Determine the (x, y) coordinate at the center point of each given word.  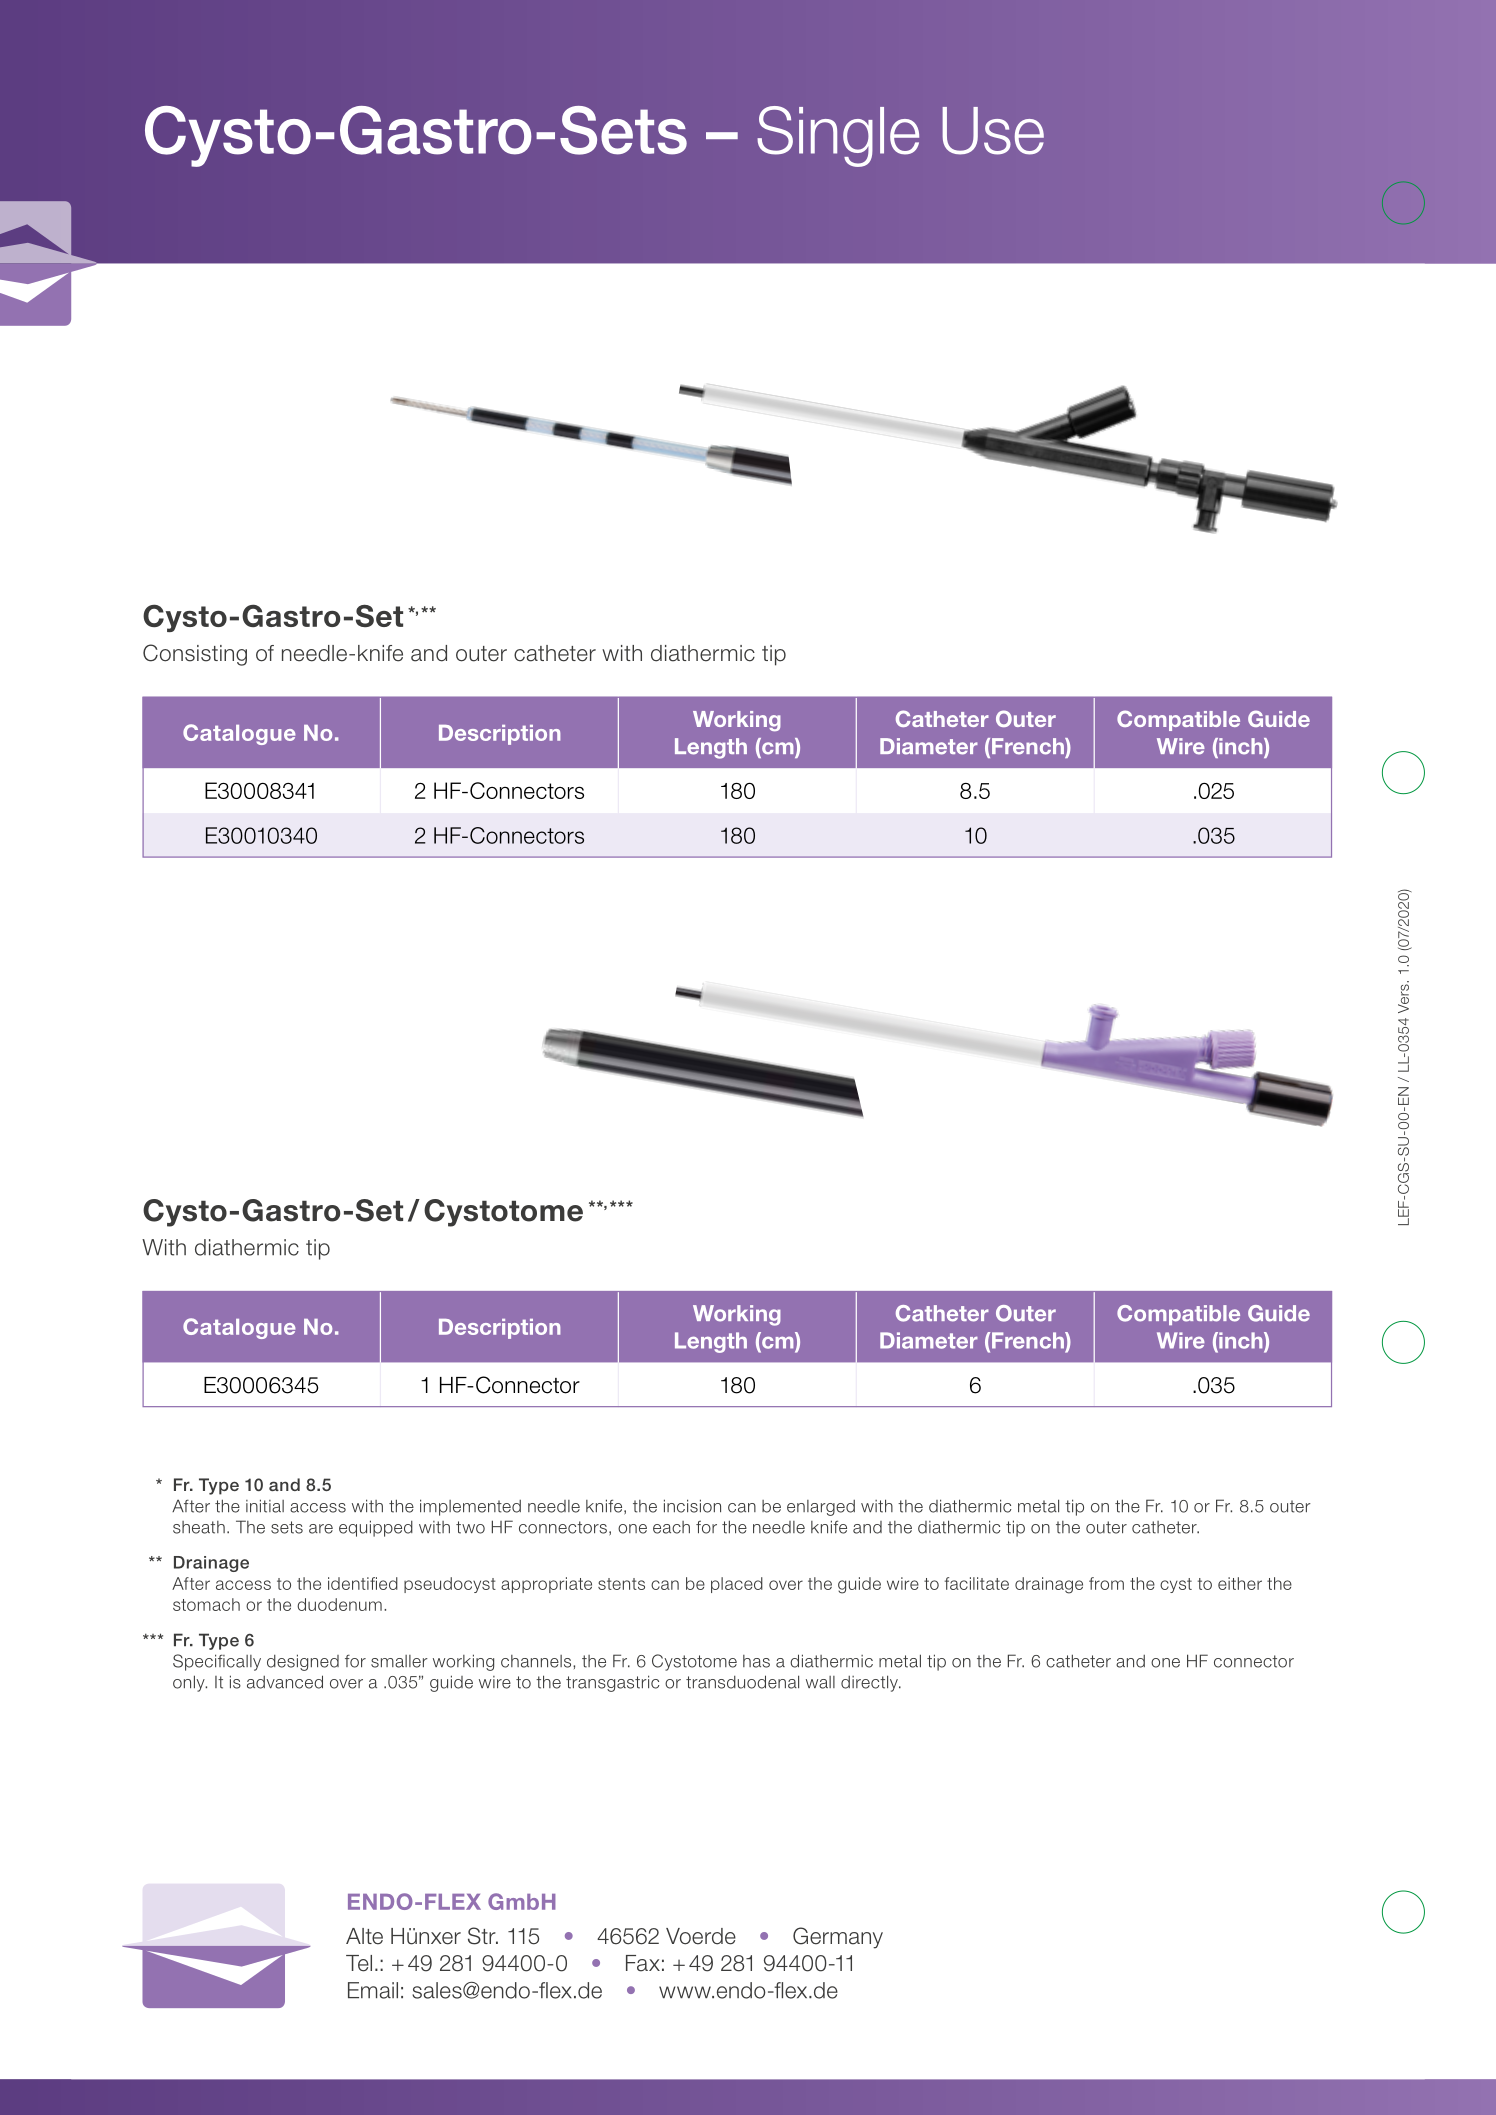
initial (265, 1506)
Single (838, 136)
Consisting (195, 655)
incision (692, 1506)
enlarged (821, 1508)
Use (993, 131)
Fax (643, 1963)
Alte (364, 1936)
